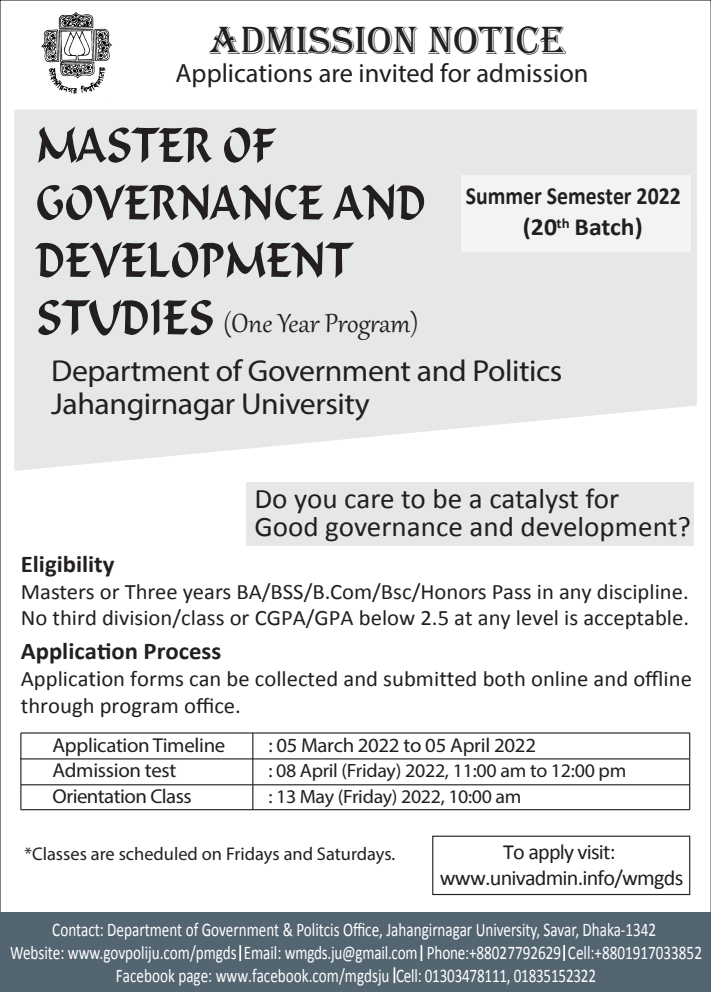 This screenshot has width=711, height=992. What do you see at coordinates (315, 504) in the screenshot?
I see `you` at bounding box center [315, 504].
